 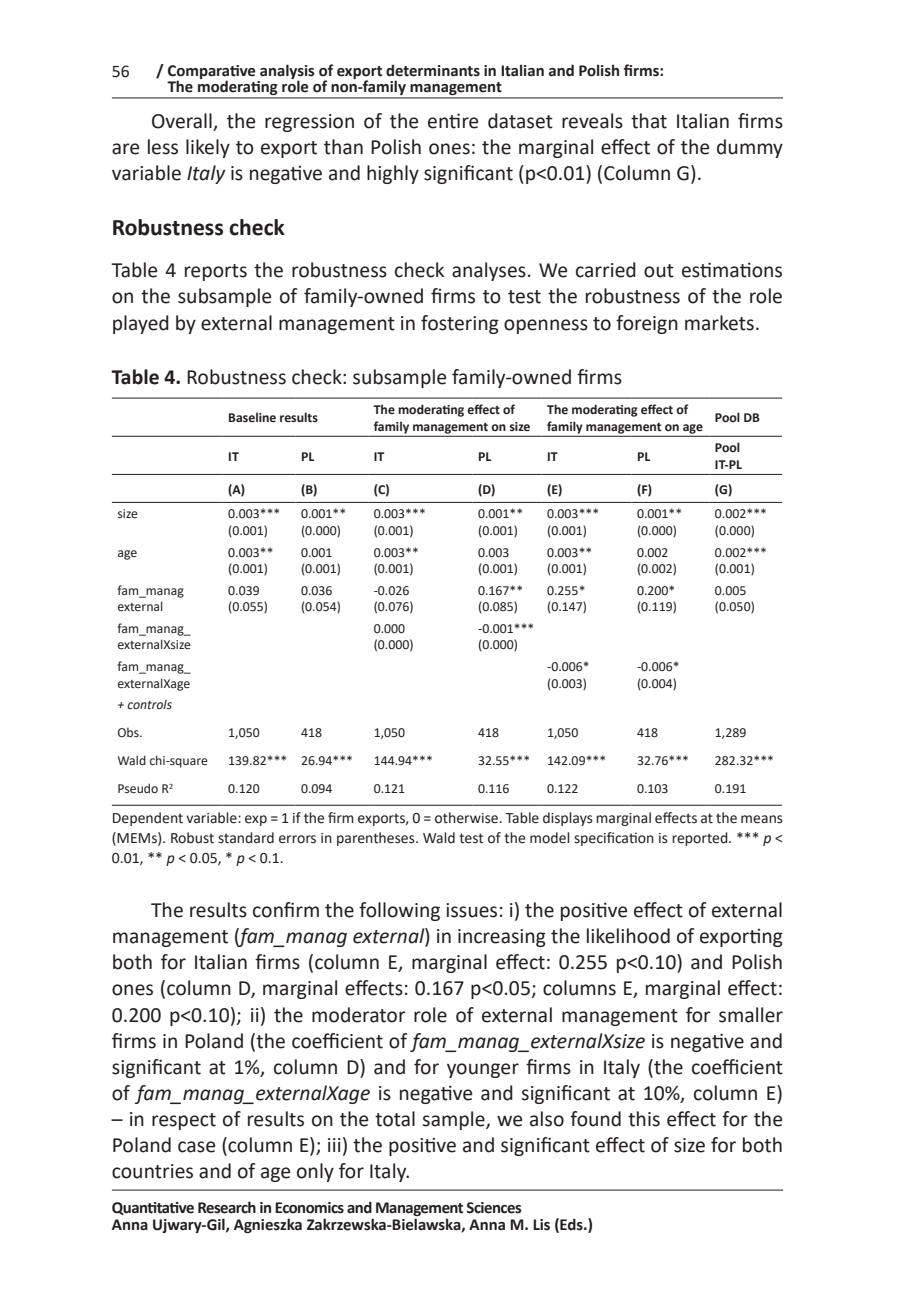 I want to click on fostering, so click(x=460, y=324).
